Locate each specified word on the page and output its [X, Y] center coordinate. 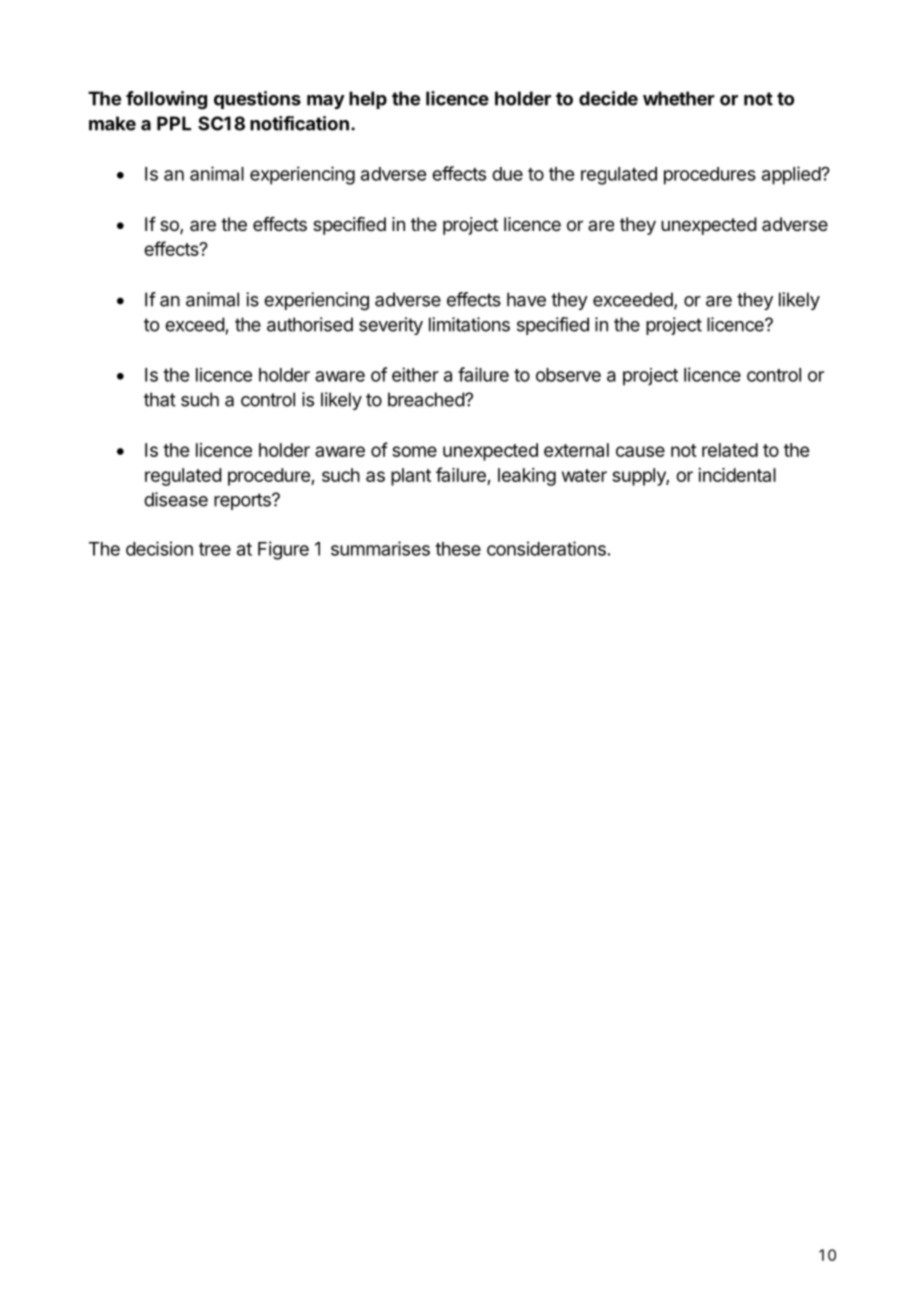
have [526, 299]
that [160, 399]
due [507, 174]
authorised [310, 324]
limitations [469, 324]
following [166, 100]
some [414, 451]
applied [792, 175]
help [368, 100]
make [112, 123]
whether [679, 98]
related [730, 450]
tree [215, 549]
